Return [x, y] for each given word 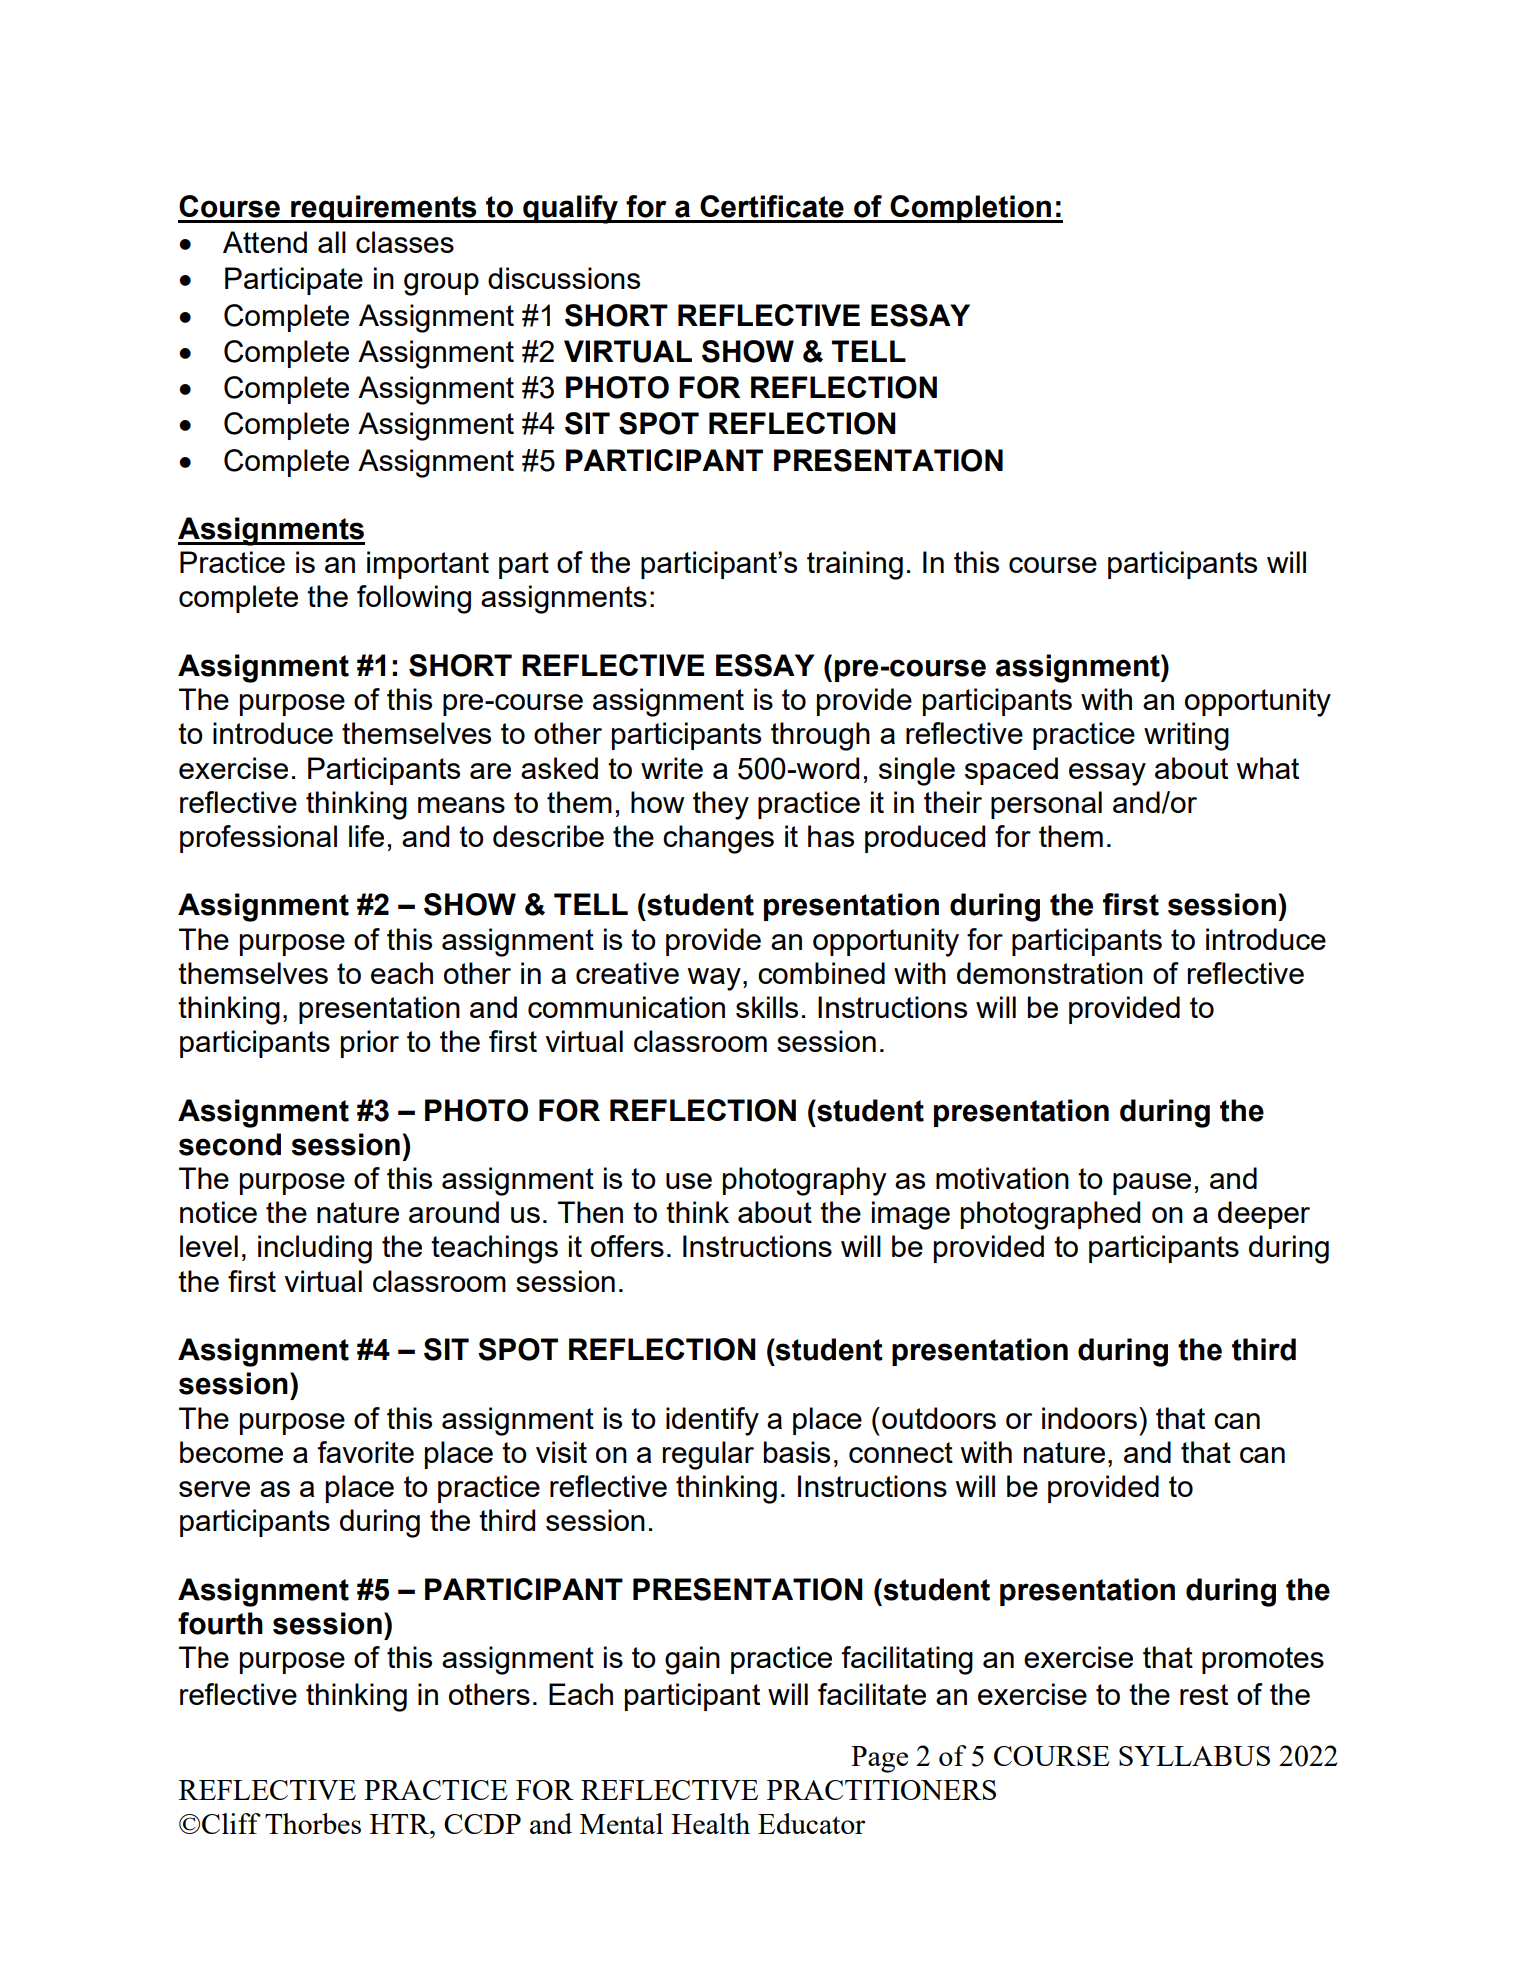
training [855, 565]
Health [710, 1823]
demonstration [1050, 973]
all [332, 242]
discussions [564, 278]
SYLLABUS [1194, 1756]
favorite [366, 1452]
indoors [1089, 1418]
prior [370, 1044]
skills [767, 1007]
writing [1186, 736]
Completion [971, 209]
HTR [401, 1824]
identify [712, 1421]
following [414, 599]
